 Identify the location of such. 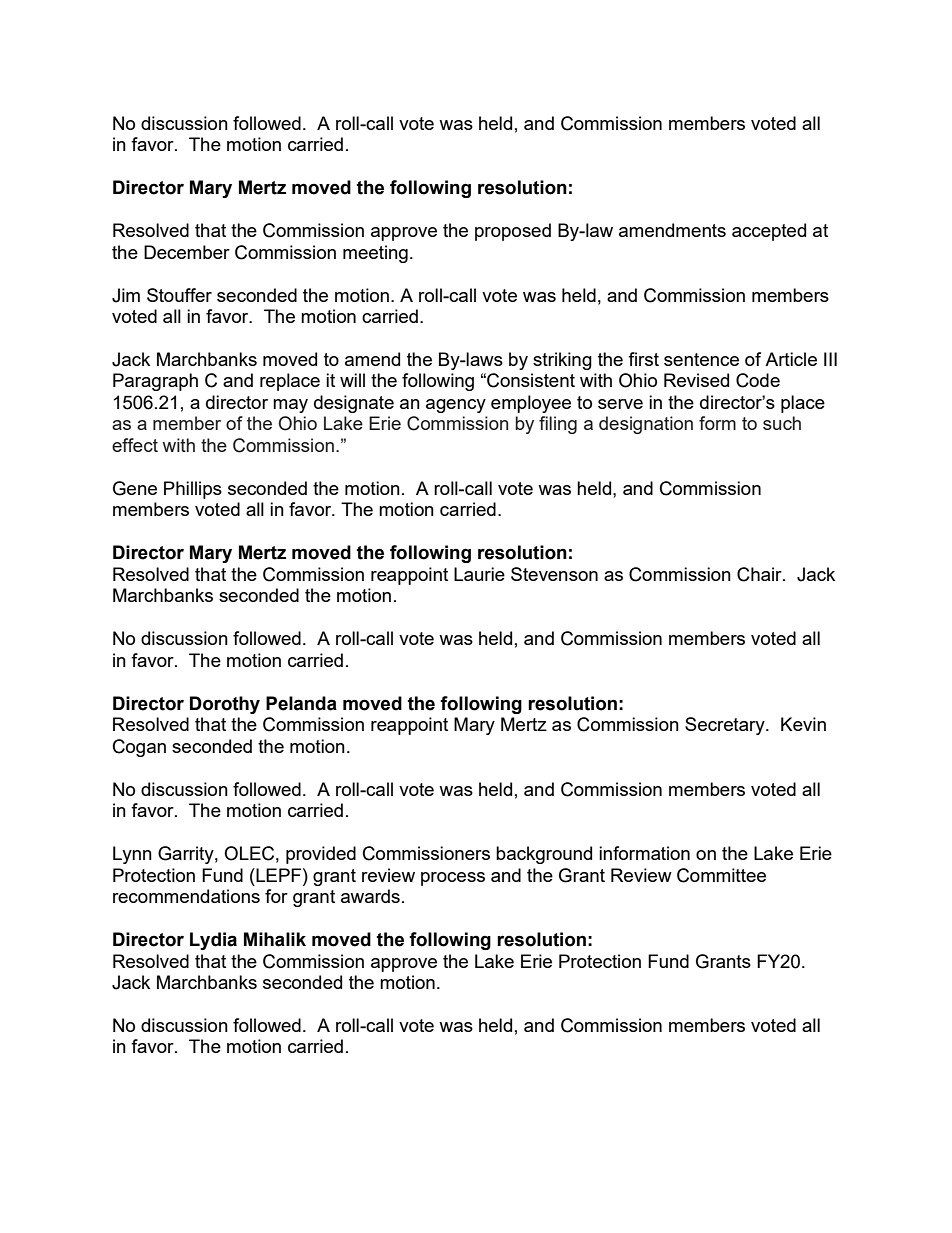
(782, 423).
